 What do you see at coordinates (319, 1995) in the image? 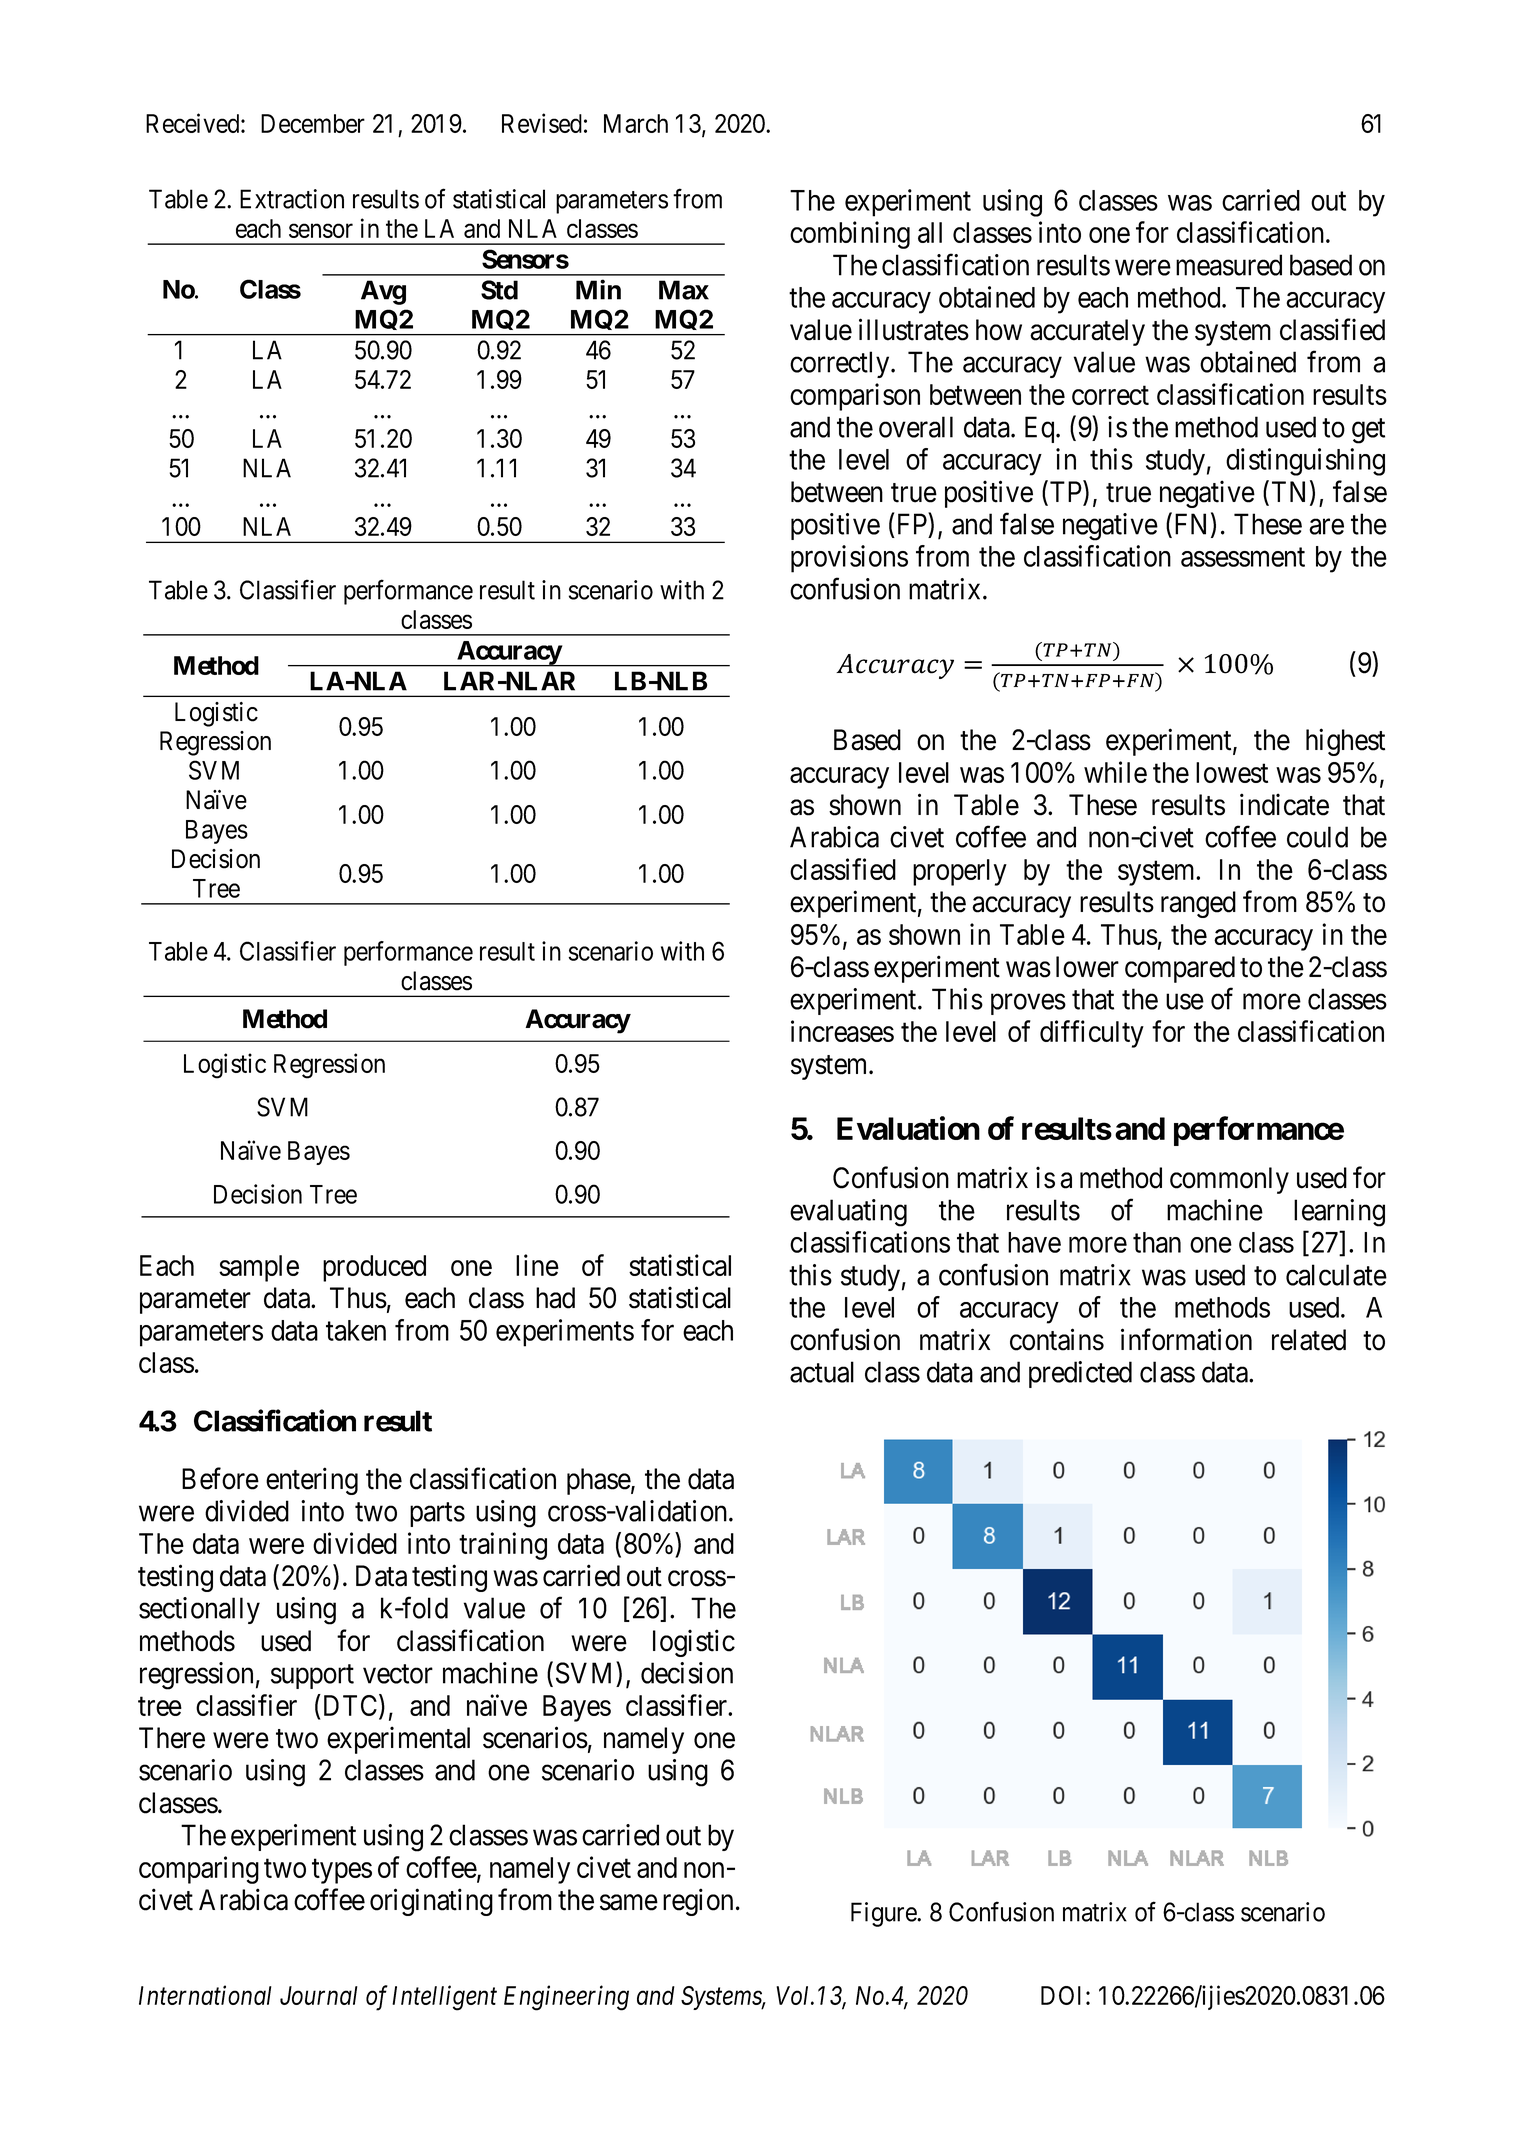
I see `Journal` at bounding box center [319, 1995].
